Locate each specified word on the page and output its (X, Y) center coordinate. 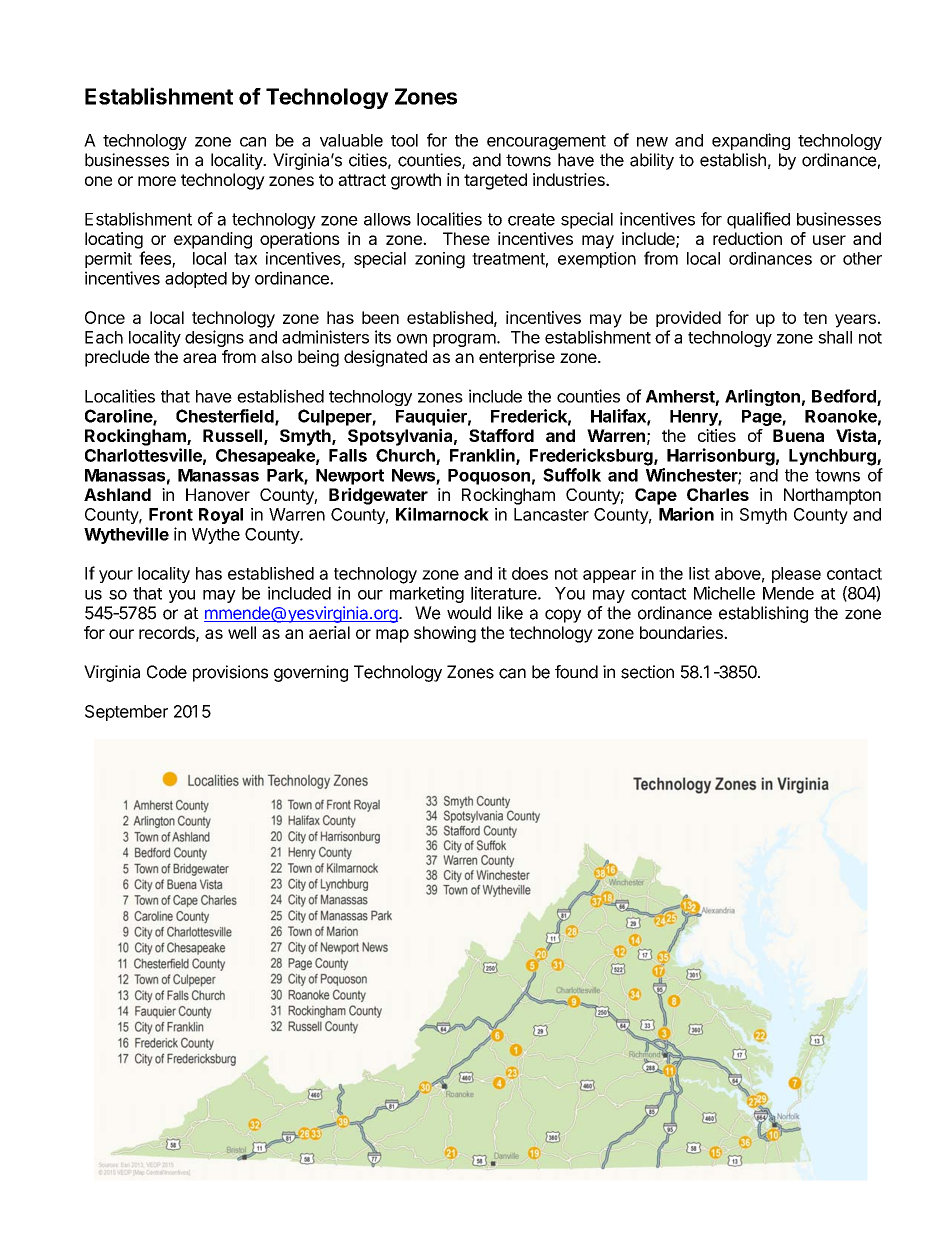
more (157, 181)
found (576, 672)
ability (652, 161)
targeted (495, 181)
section (647, 672)
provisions (230, 673)
